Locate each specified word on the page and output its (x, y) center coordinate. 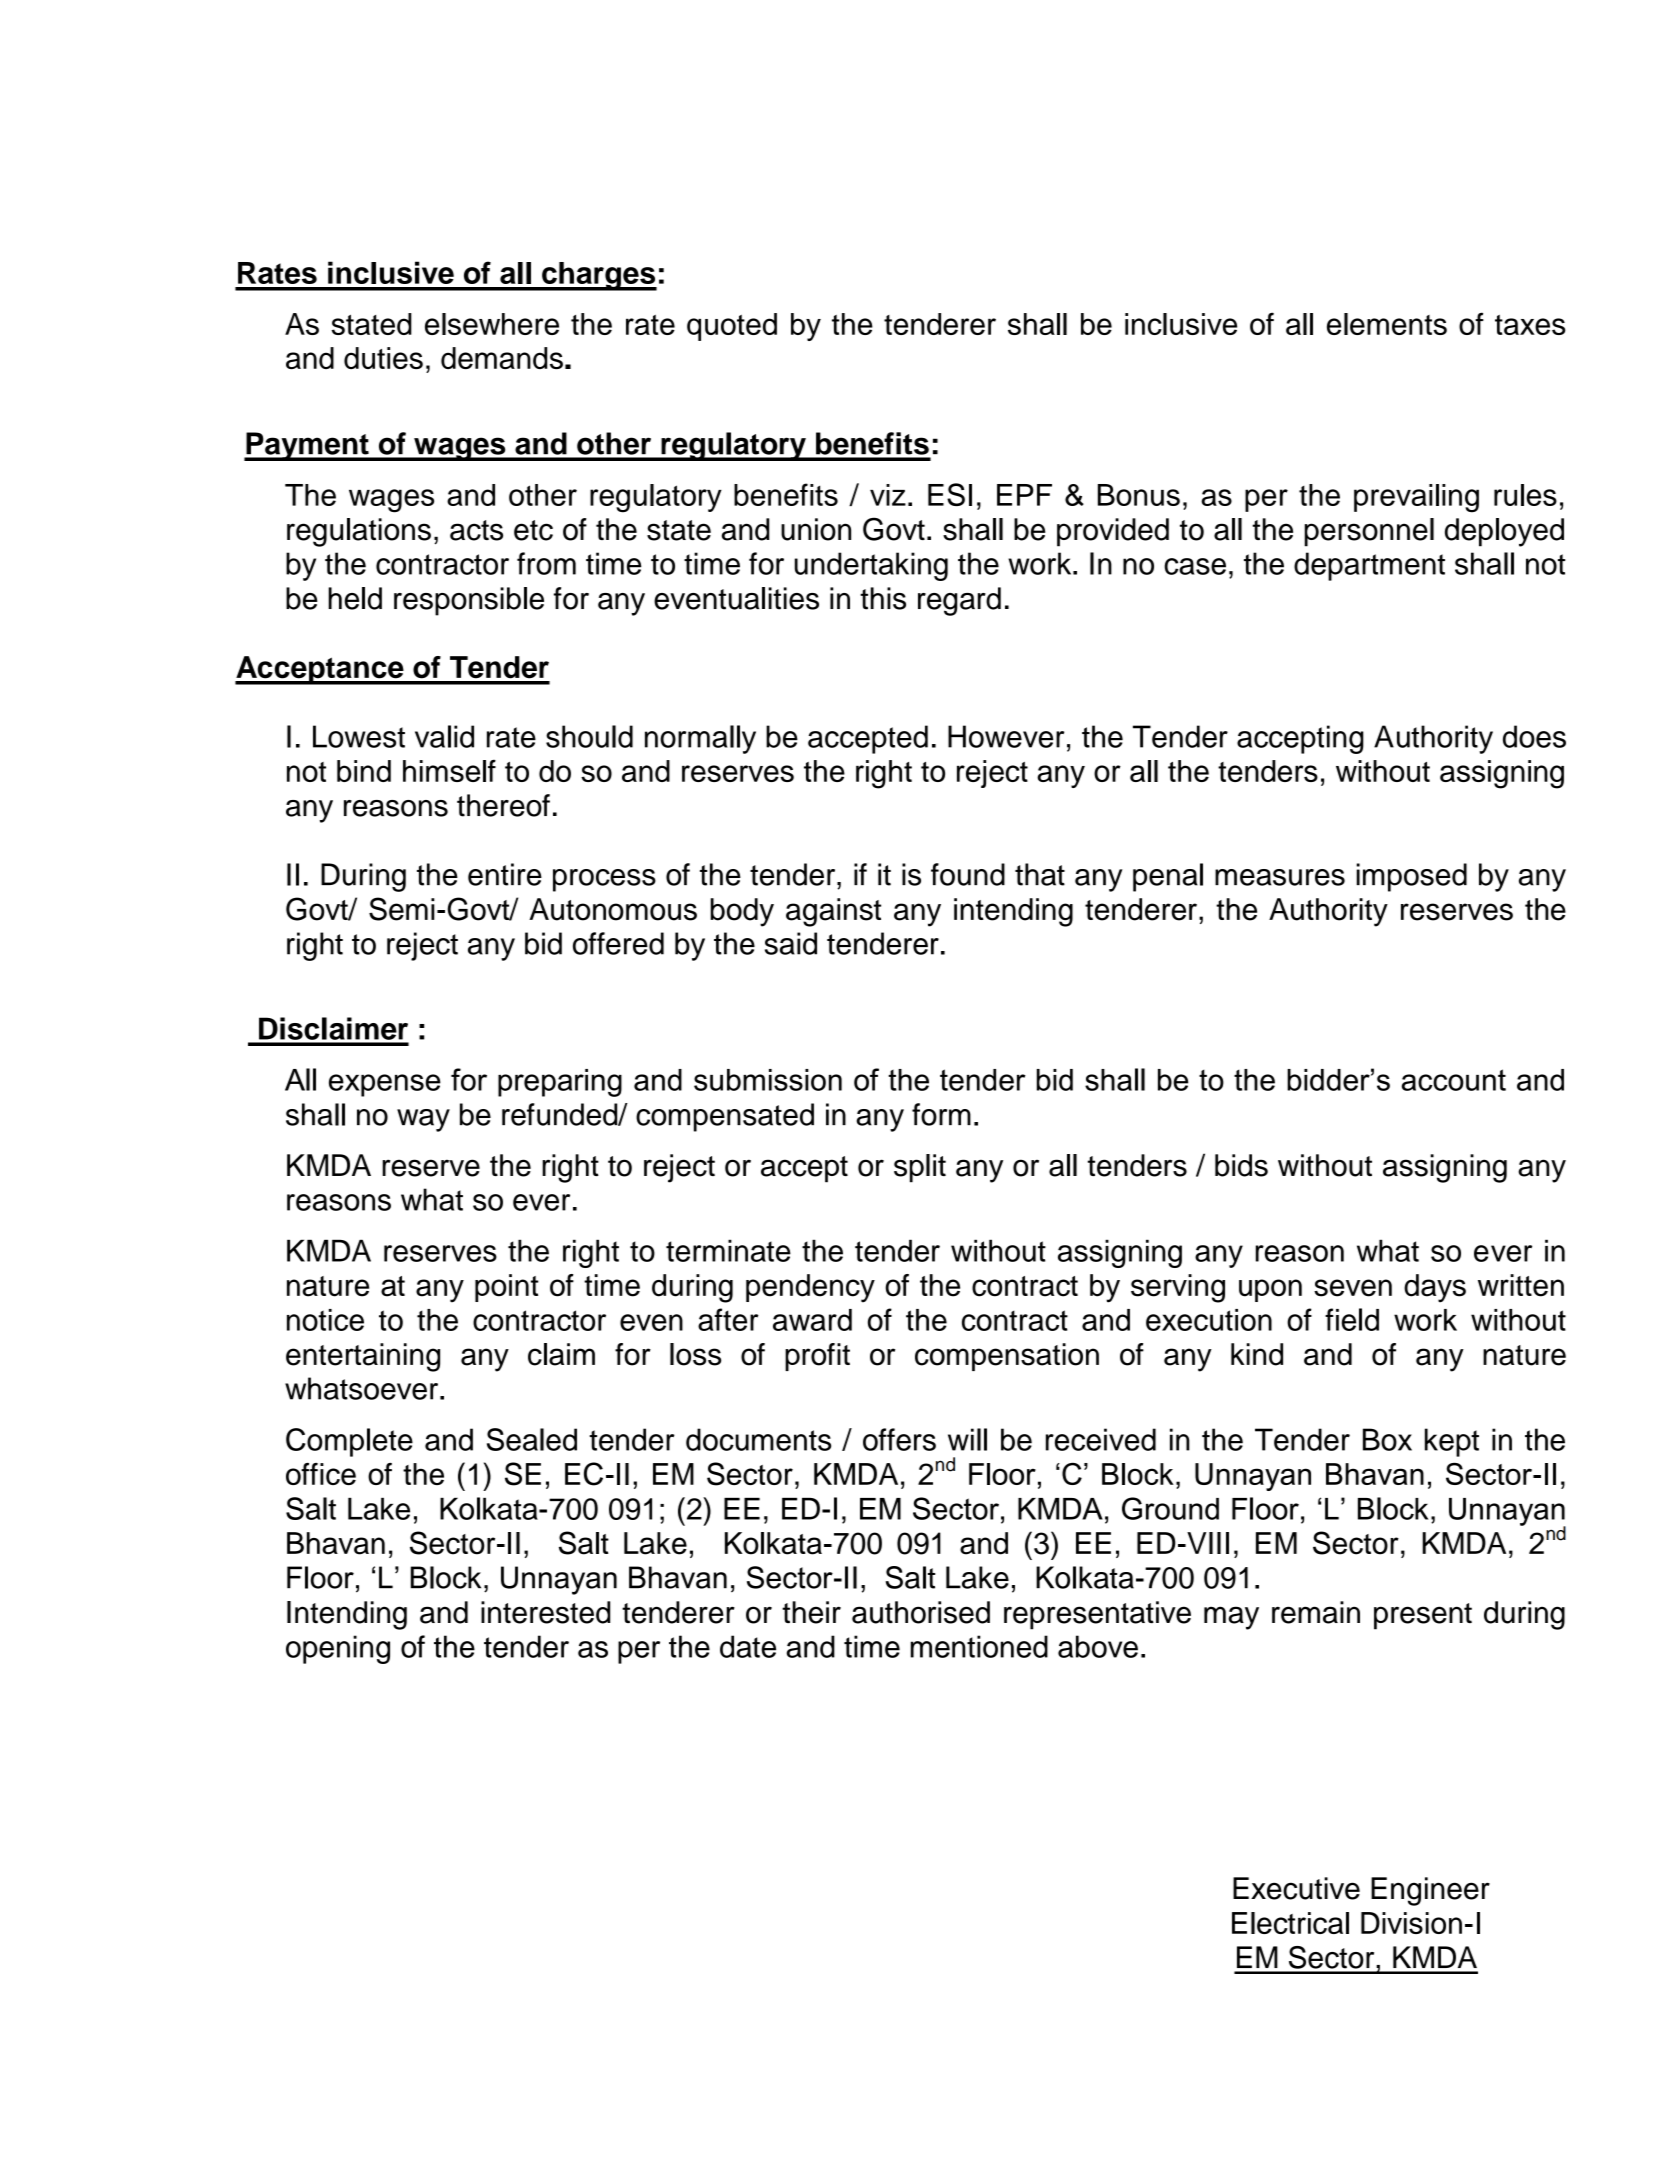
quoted (732, 327)
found (968, 874)
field (1352, 1319)
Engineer (1430, 1891)
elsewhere (492, 324)
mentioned (979, 1646)
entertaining (363, 1357)
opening (338, 1649)
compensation (1007, 1357)
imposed (1411, 877)
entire (505, 874)
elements (1387, 324)
